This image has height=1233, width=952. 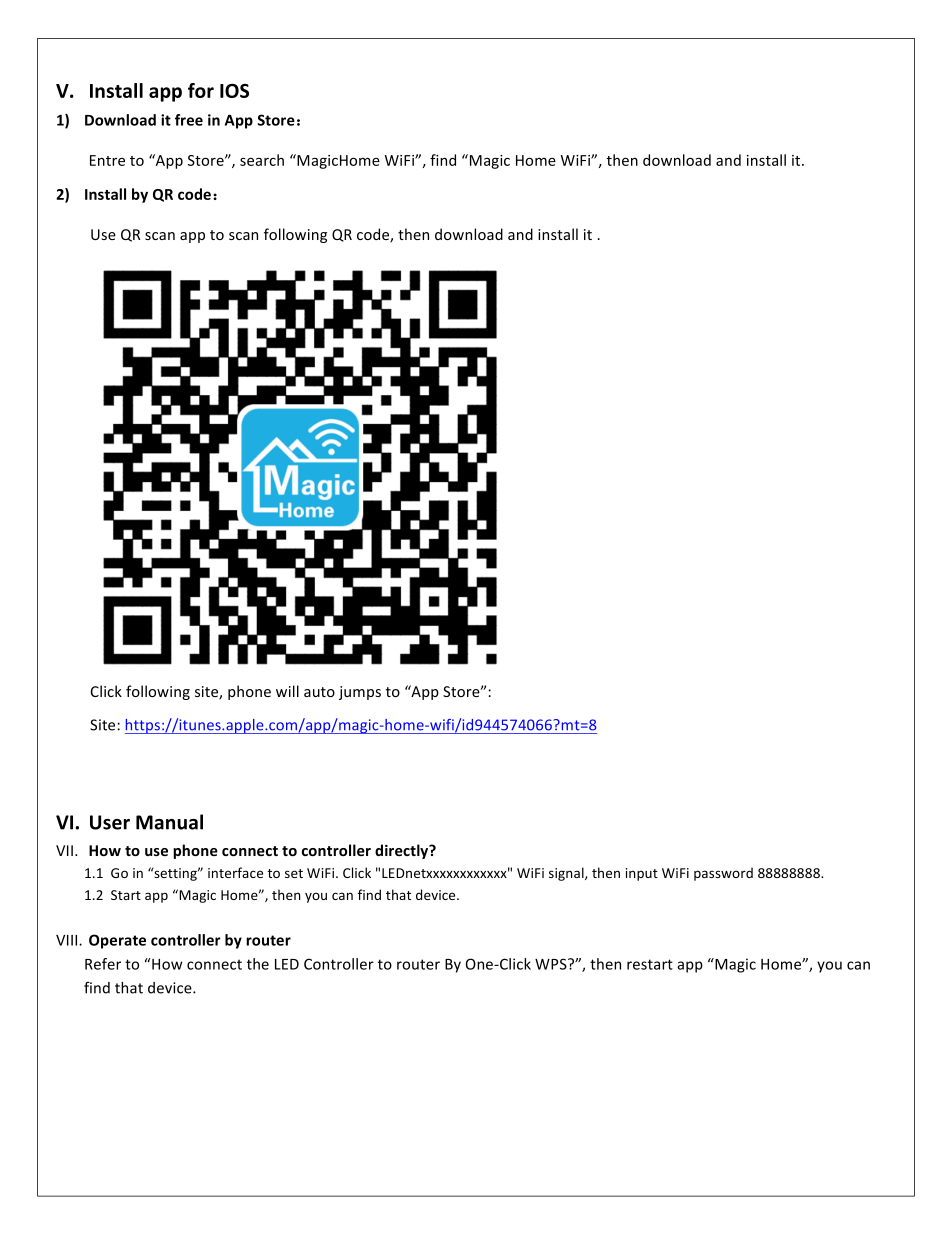 I want to click on Operate, so click(x=117, y=941).
